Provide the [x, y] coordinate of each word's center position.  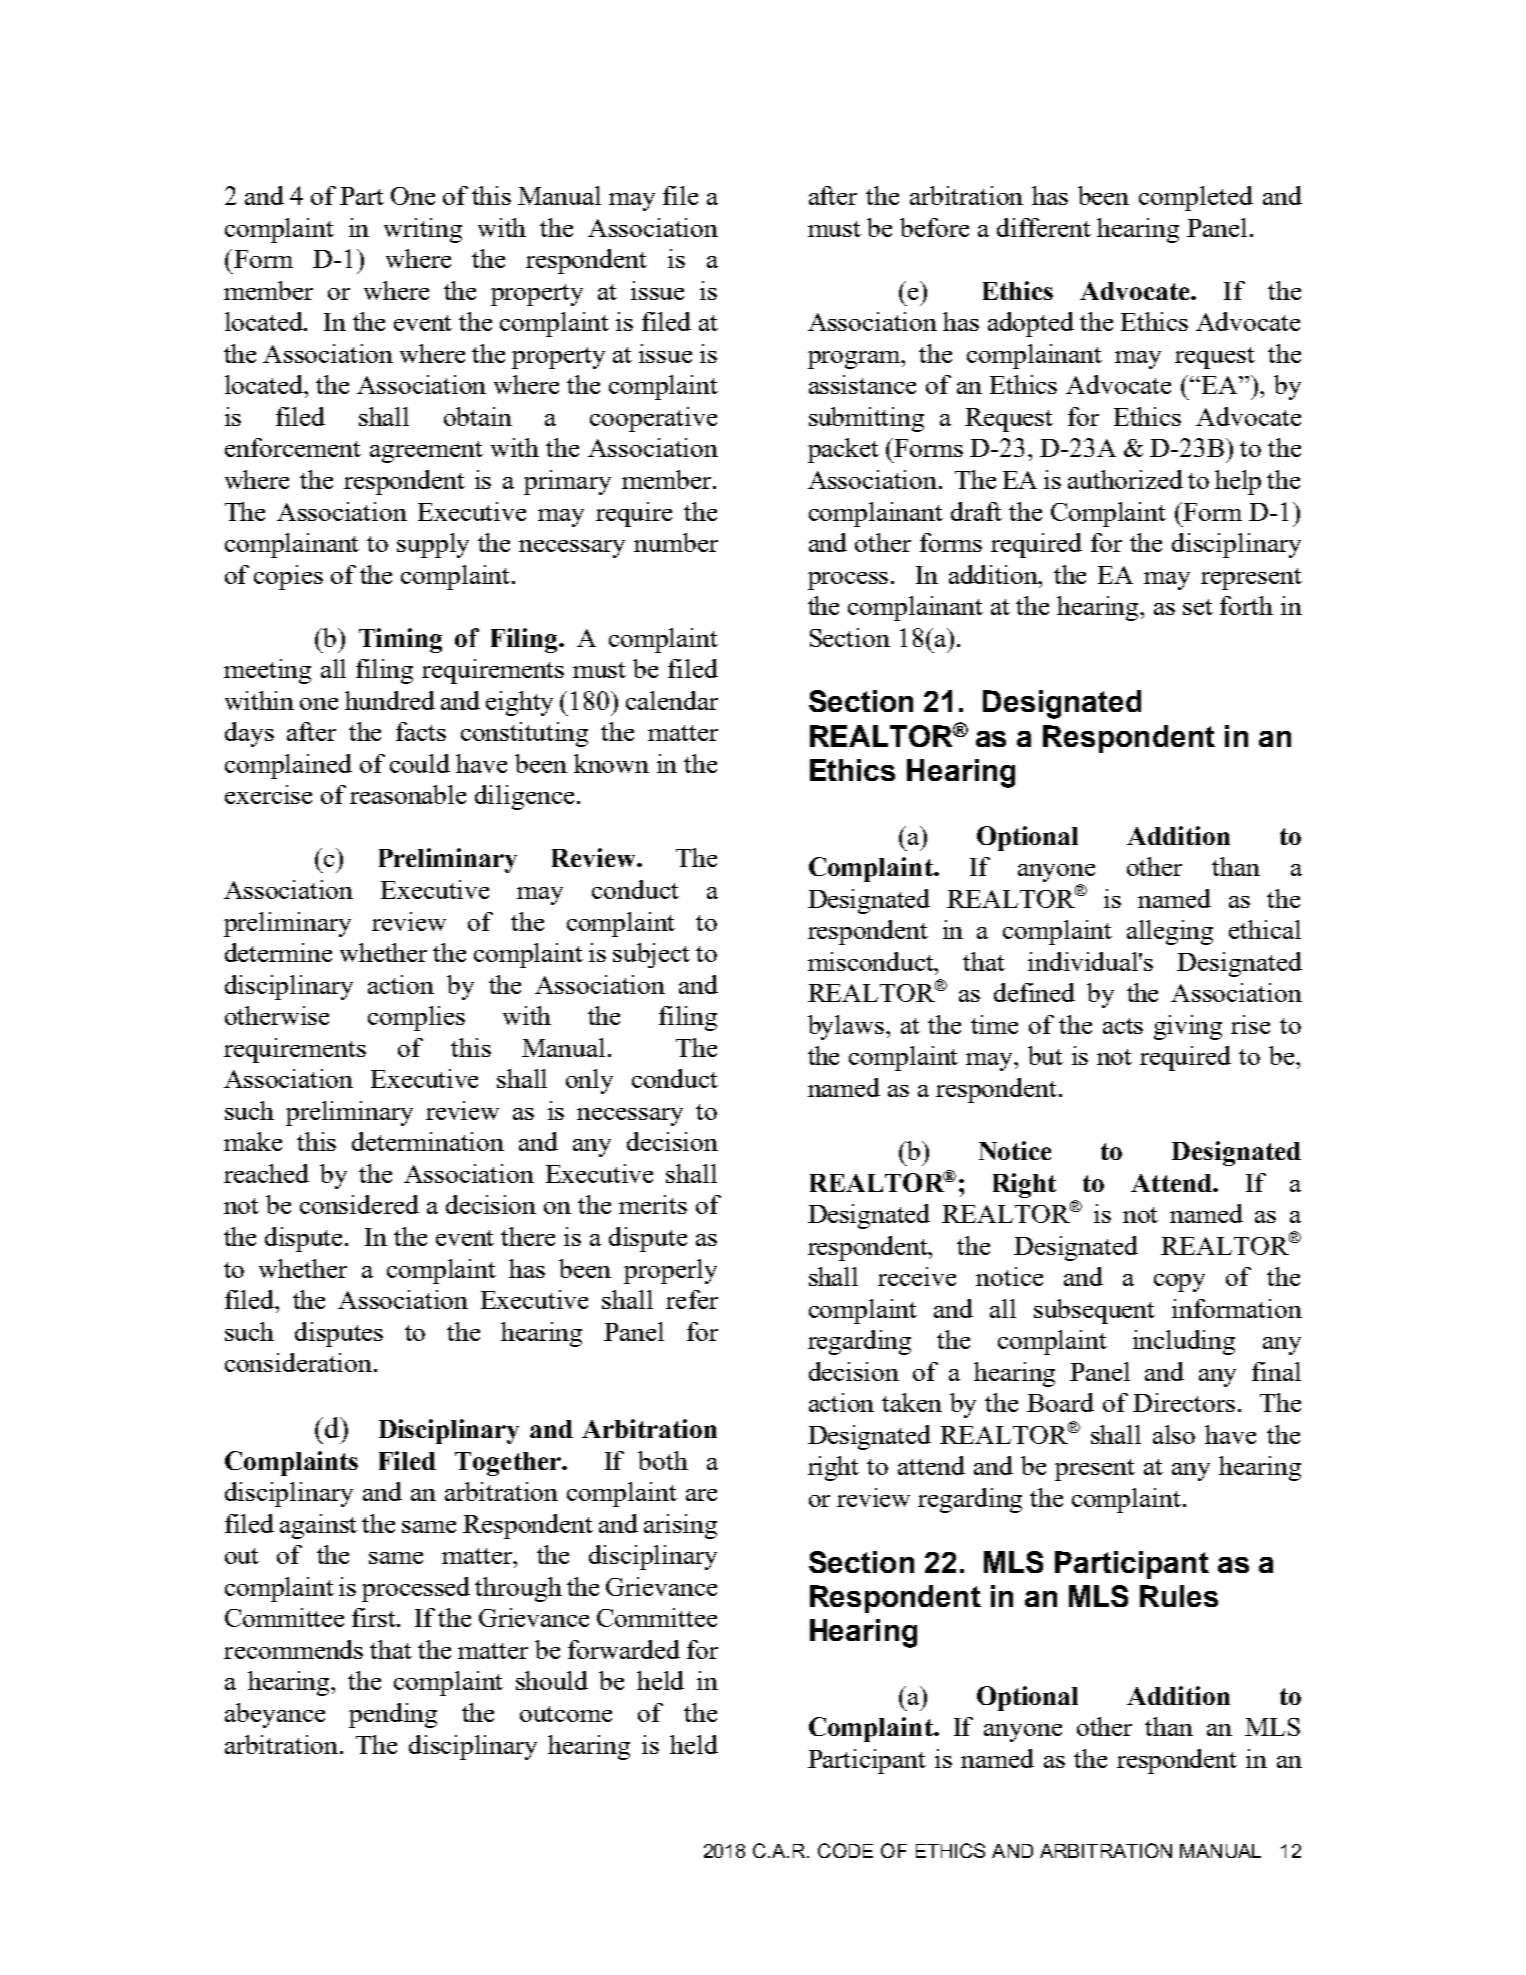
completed [1196, 198]
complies [416, 1018]
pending [393, 1715]
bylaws [847, 1027]
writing [423, 230]
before [934, 227]
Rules [1179, 1596]
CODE [845, 1850]
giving [1188, 1027]
